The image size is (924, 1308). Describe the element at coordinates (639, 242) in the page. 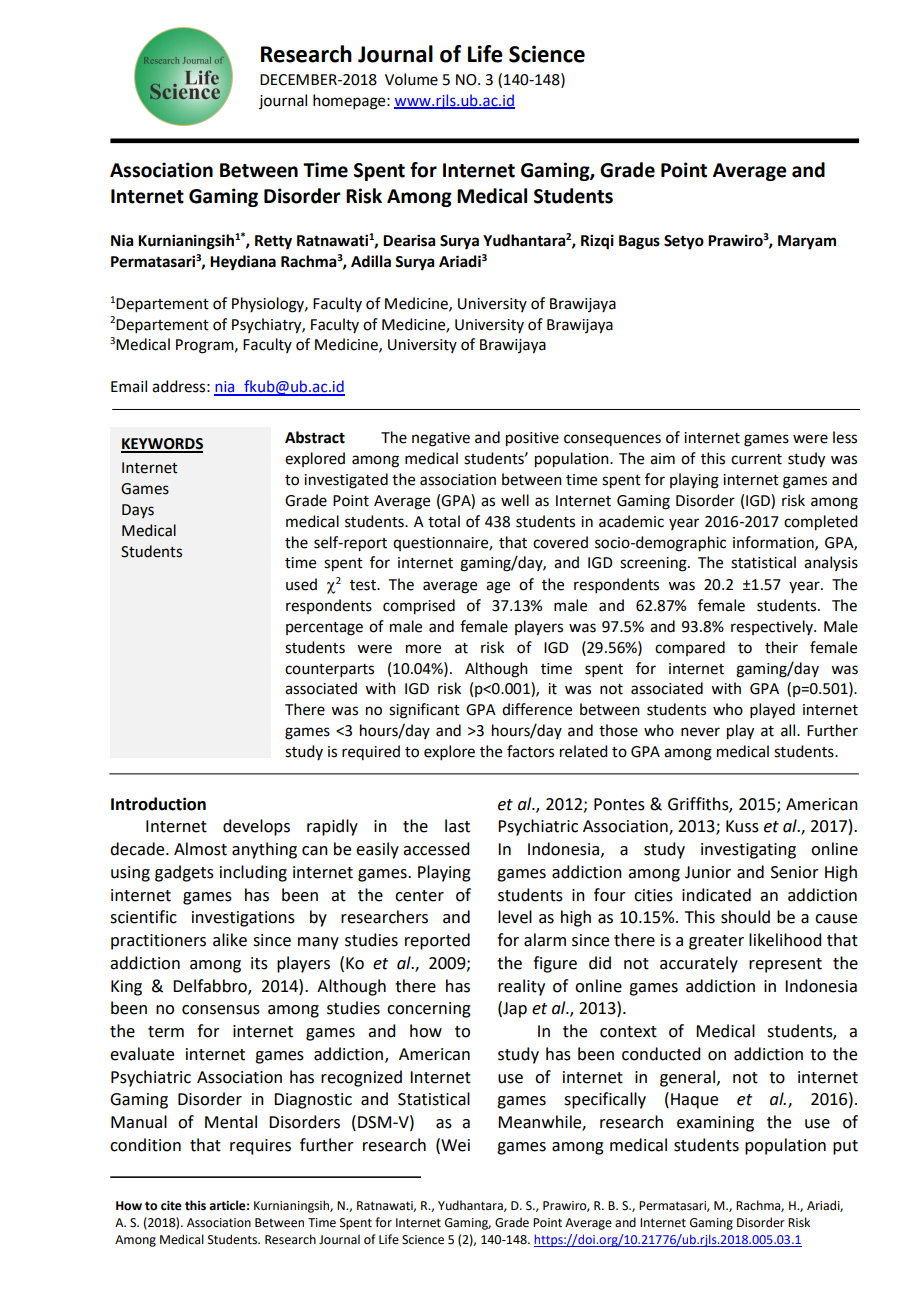

I see `Bagus` at that location.
